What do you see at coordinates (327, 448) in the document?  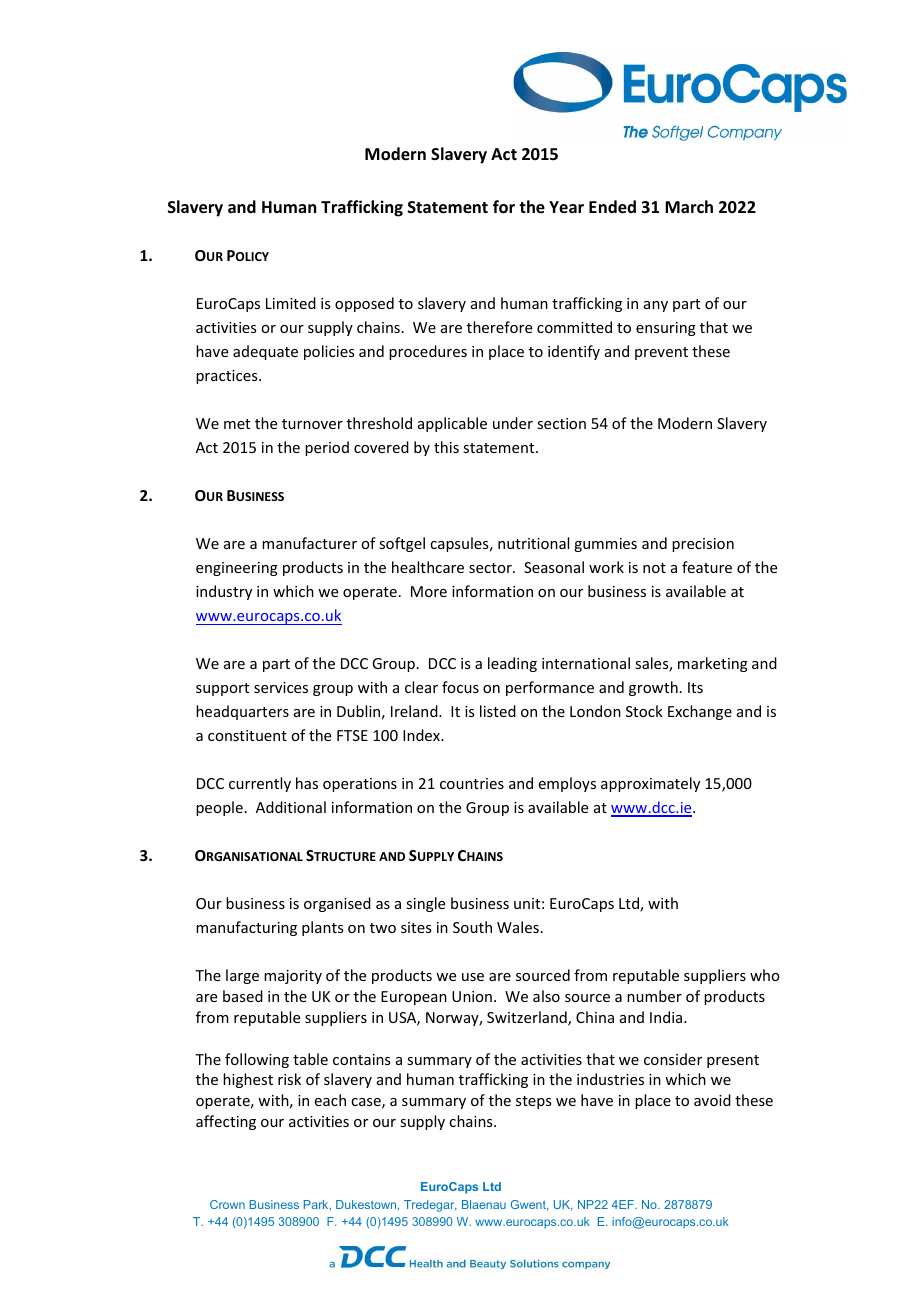 I see `period` at bounding box center [327, 448].
